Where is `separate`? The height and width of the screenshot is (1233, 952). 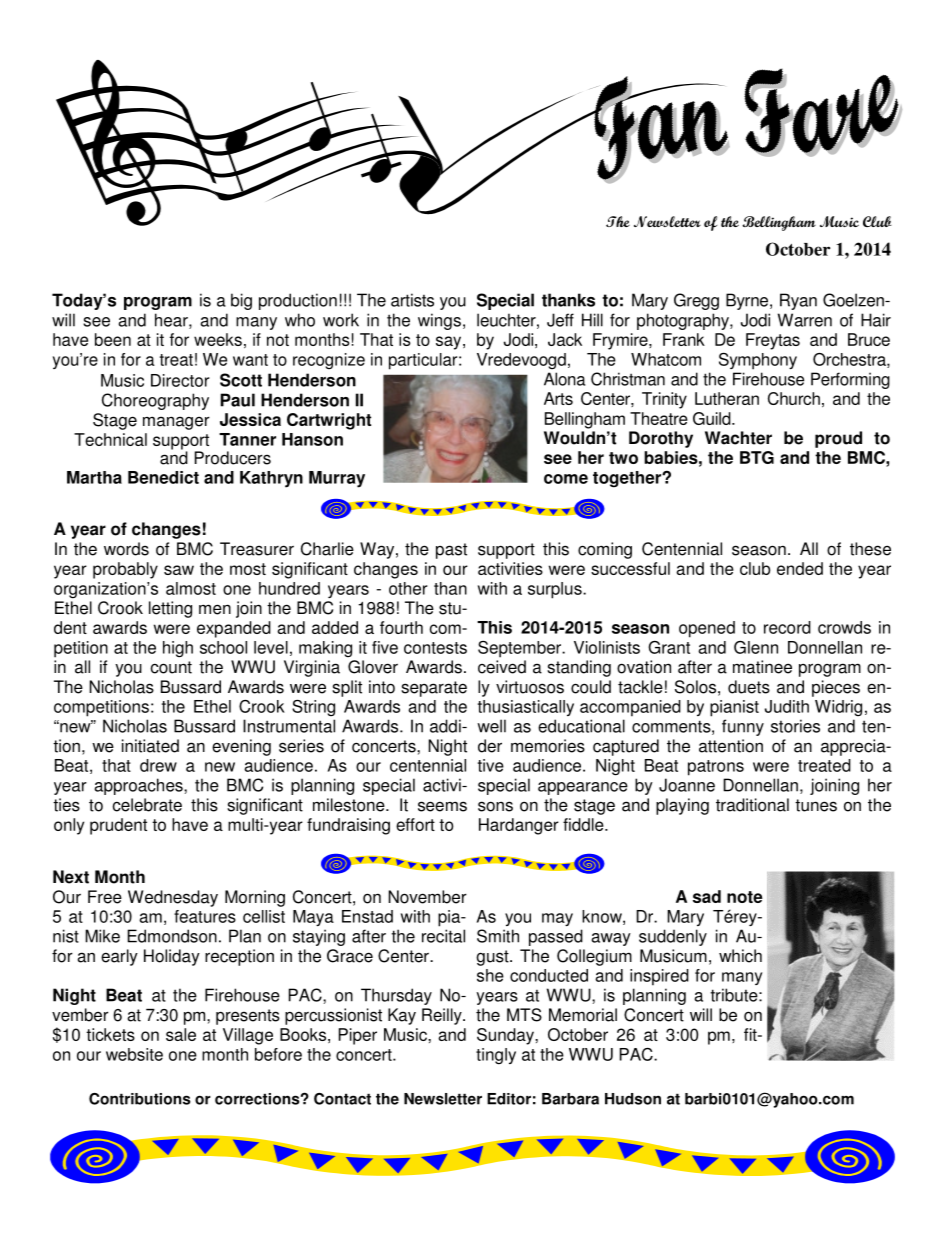
separate is located at coordinates (434, 689).
